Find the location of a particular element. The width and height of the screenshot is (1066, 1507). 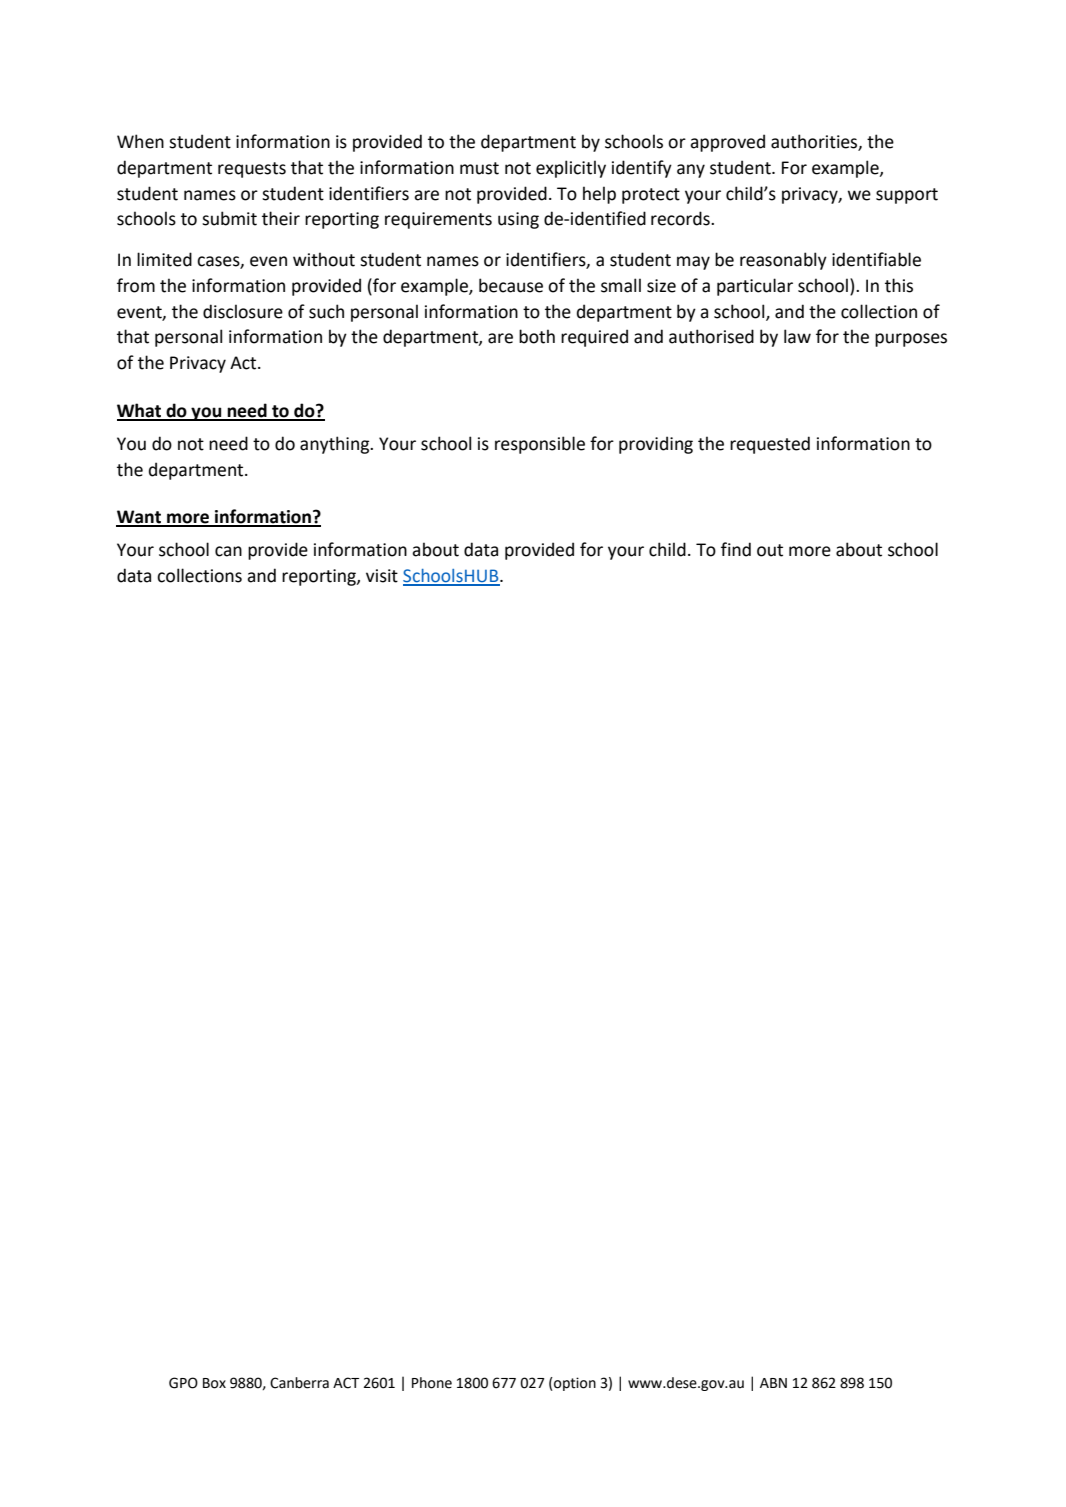

responsible is located at coordinates (540, 445).
